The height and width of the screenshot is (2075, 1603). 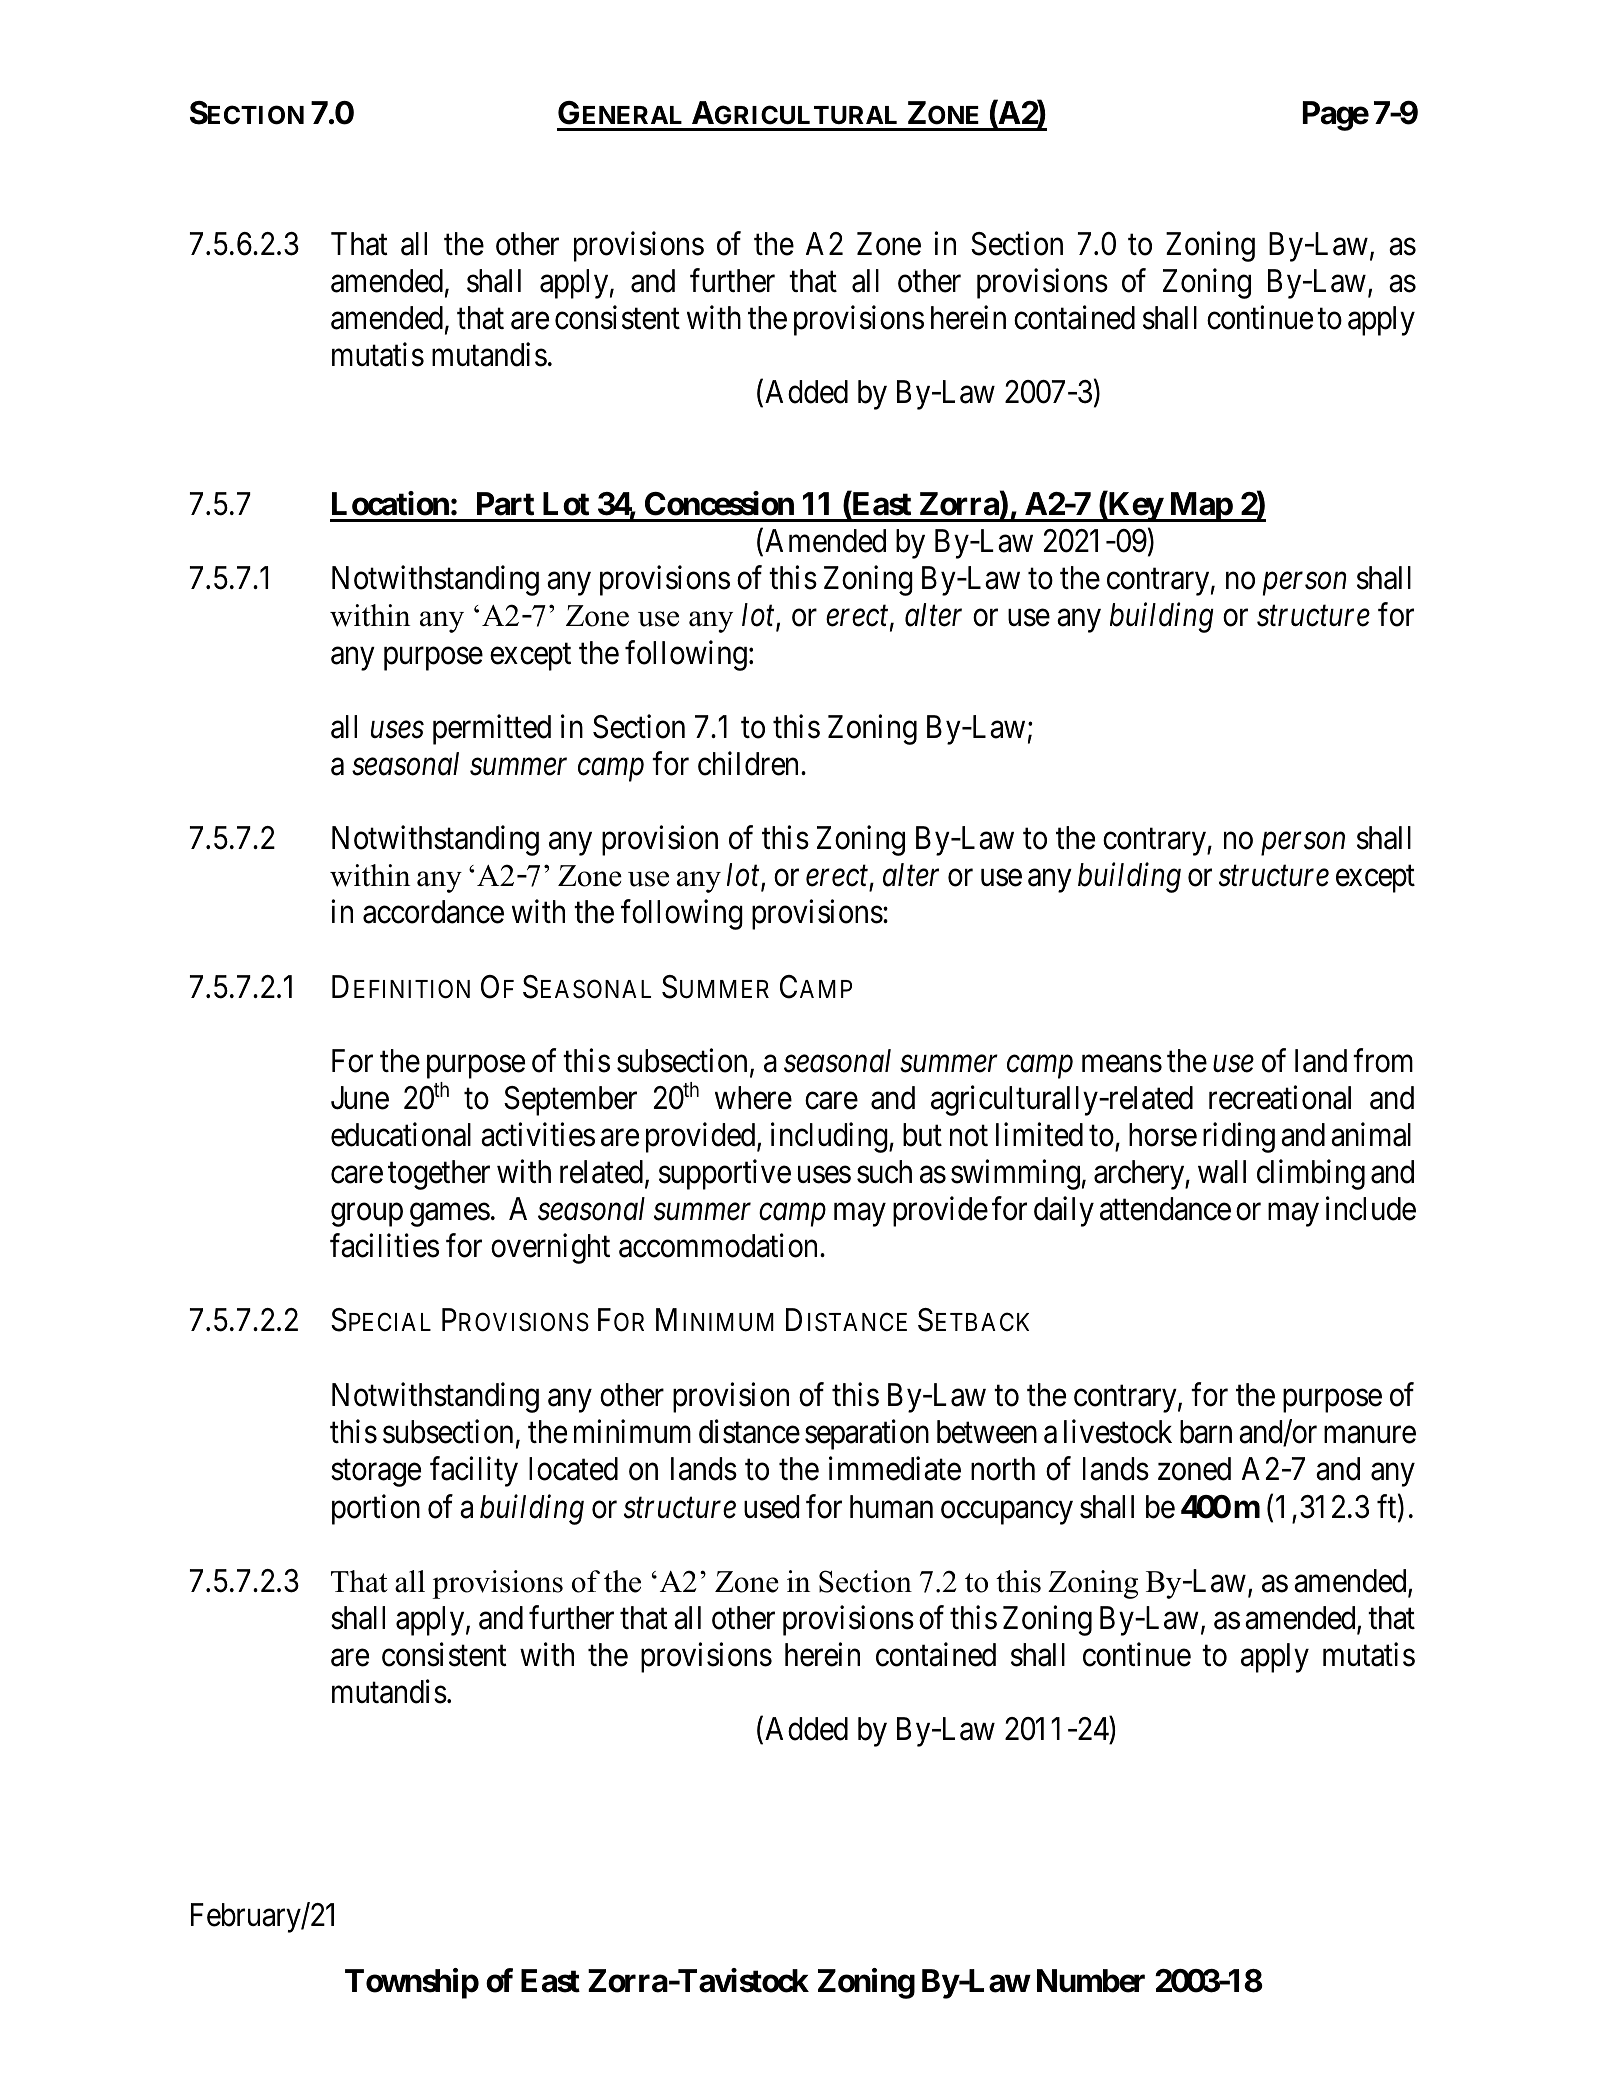 What do you see at coordinates (750, 763) in the screenshot?
I see `children` at bounding box center [750, 763].
